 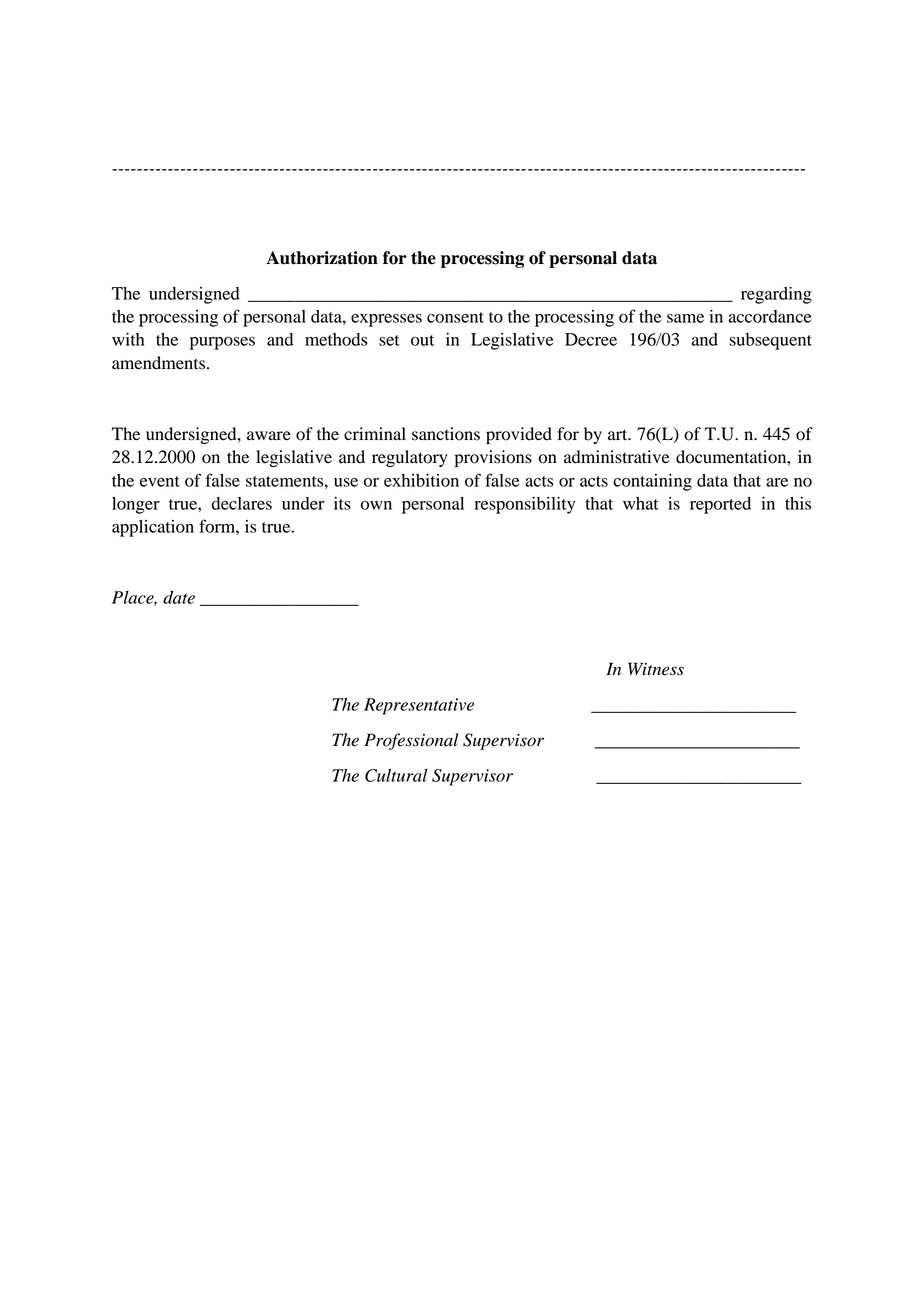 What do you see at coordinates (396, 775) in the screenshot?
I see `Cultural` at bounding box center [396, 775].
